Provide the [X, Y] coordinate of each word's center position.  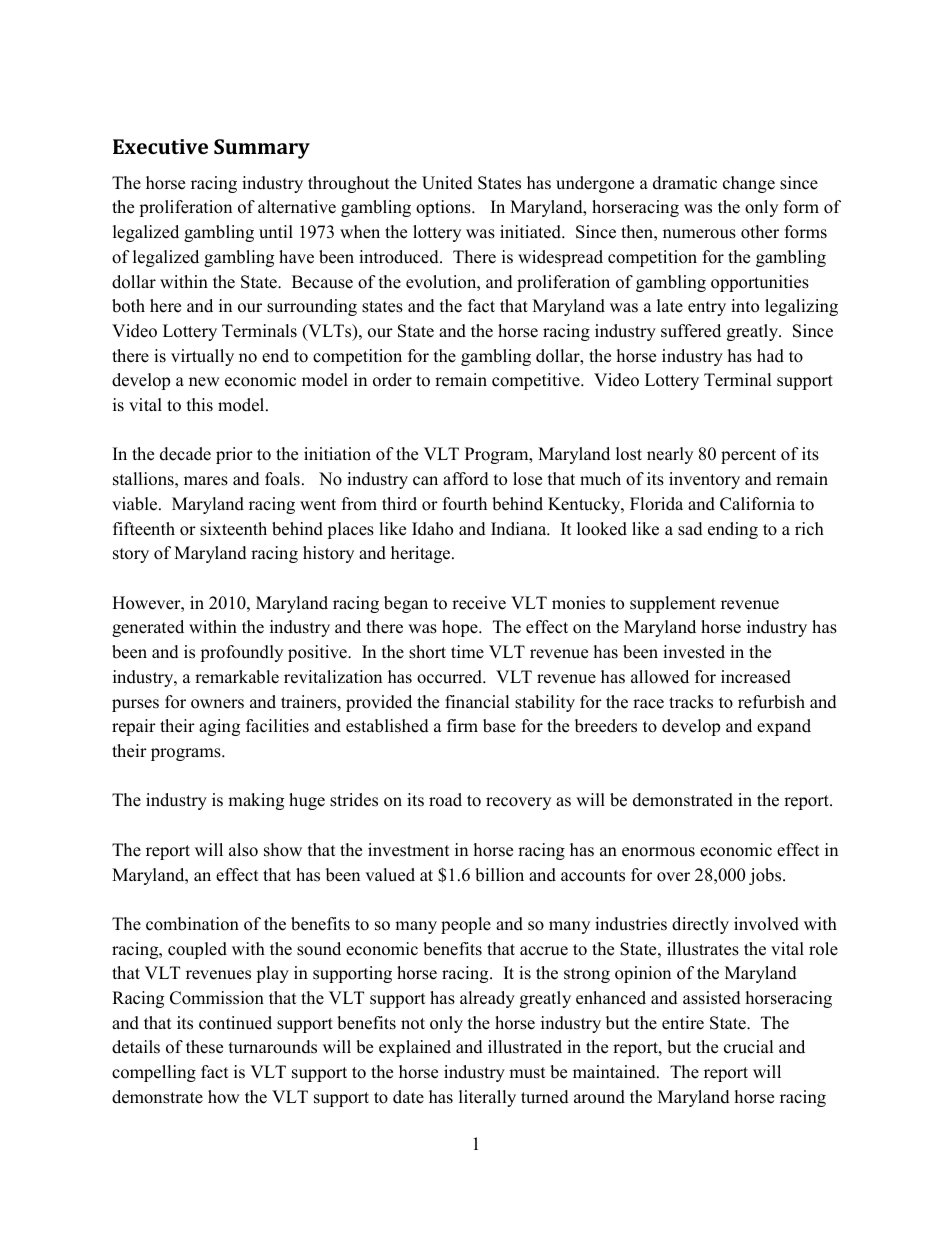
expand [784, 727]
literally [487, 1098]
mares [206, 481]
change [749, 184]
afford [466, 479]
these [204, 1047]
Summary [262, 149]
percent [748, 456]
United [447, 183]
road [445, 800]
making [256, 801]
